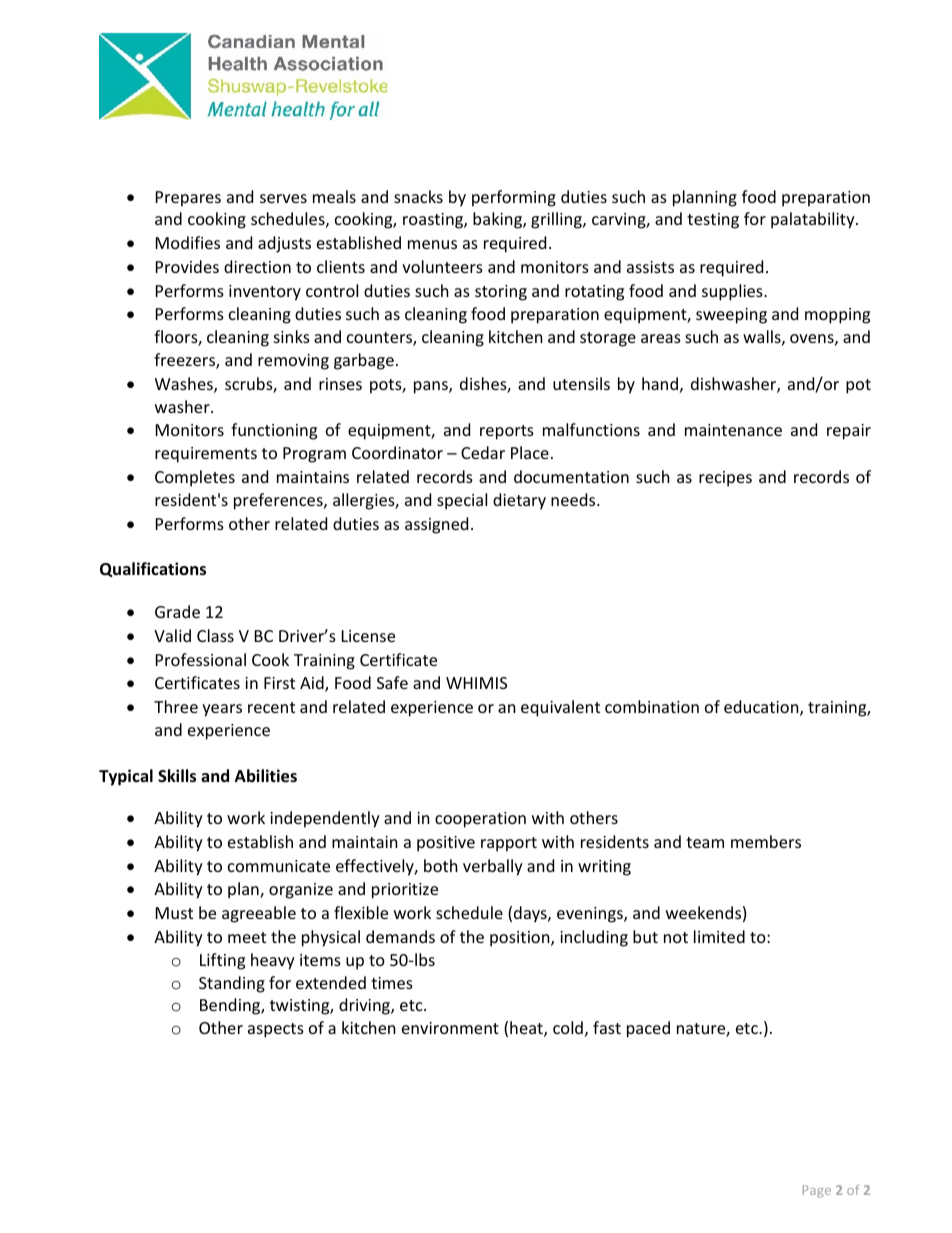 The width and height of the document is (952, 1233). Describe the element at coordinates (762, 708) in the document. I see `education` at that location.
